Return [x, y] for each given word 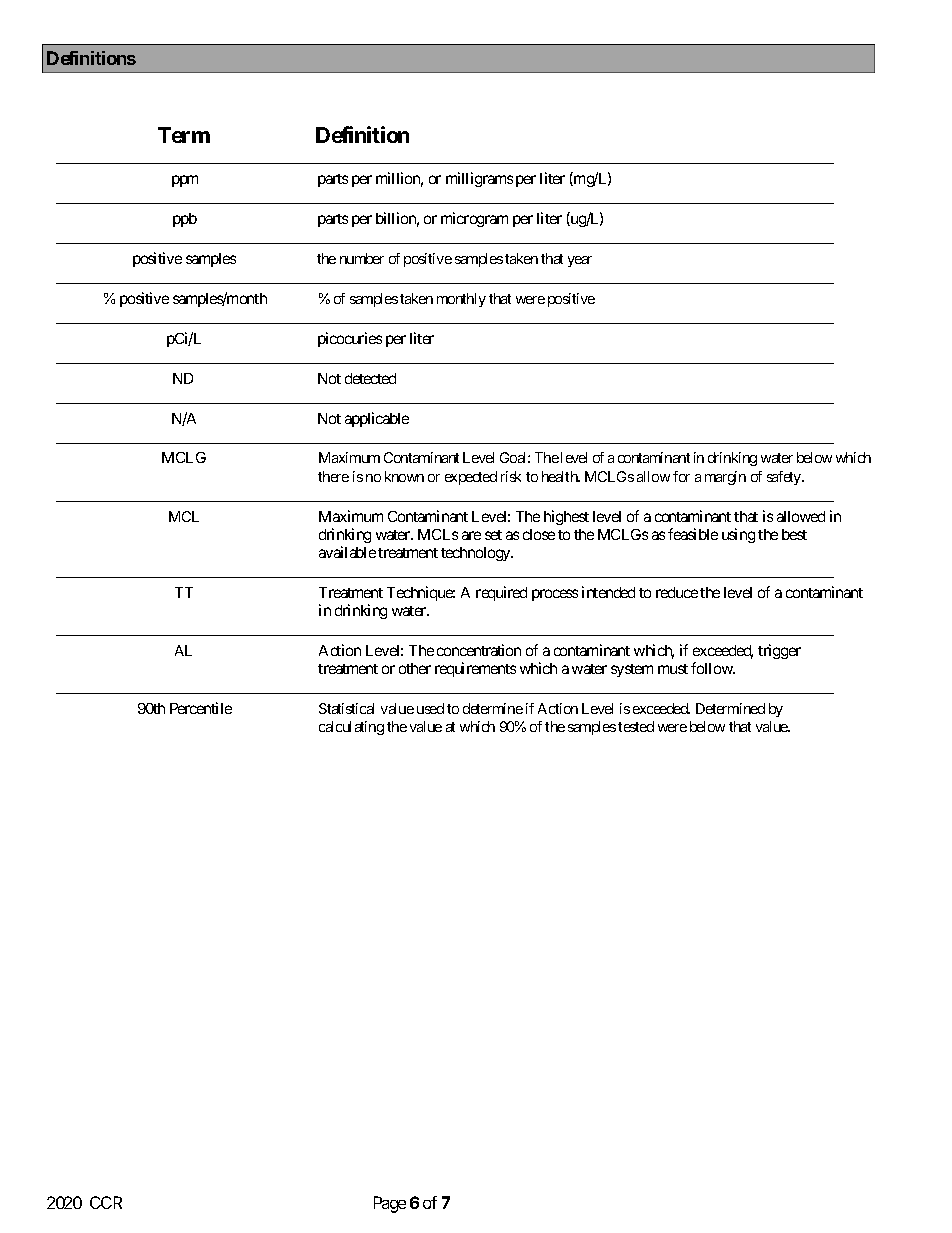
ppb [185, 220]
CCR [106, 1202]
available [347, 552]
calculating [351, 728]
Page [390, 1204]
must [673, 669]
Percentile [201, 708]
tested [636, 726]
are [471, 535]
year [580, 261]
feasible [693, 534]
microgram [474, 219]
